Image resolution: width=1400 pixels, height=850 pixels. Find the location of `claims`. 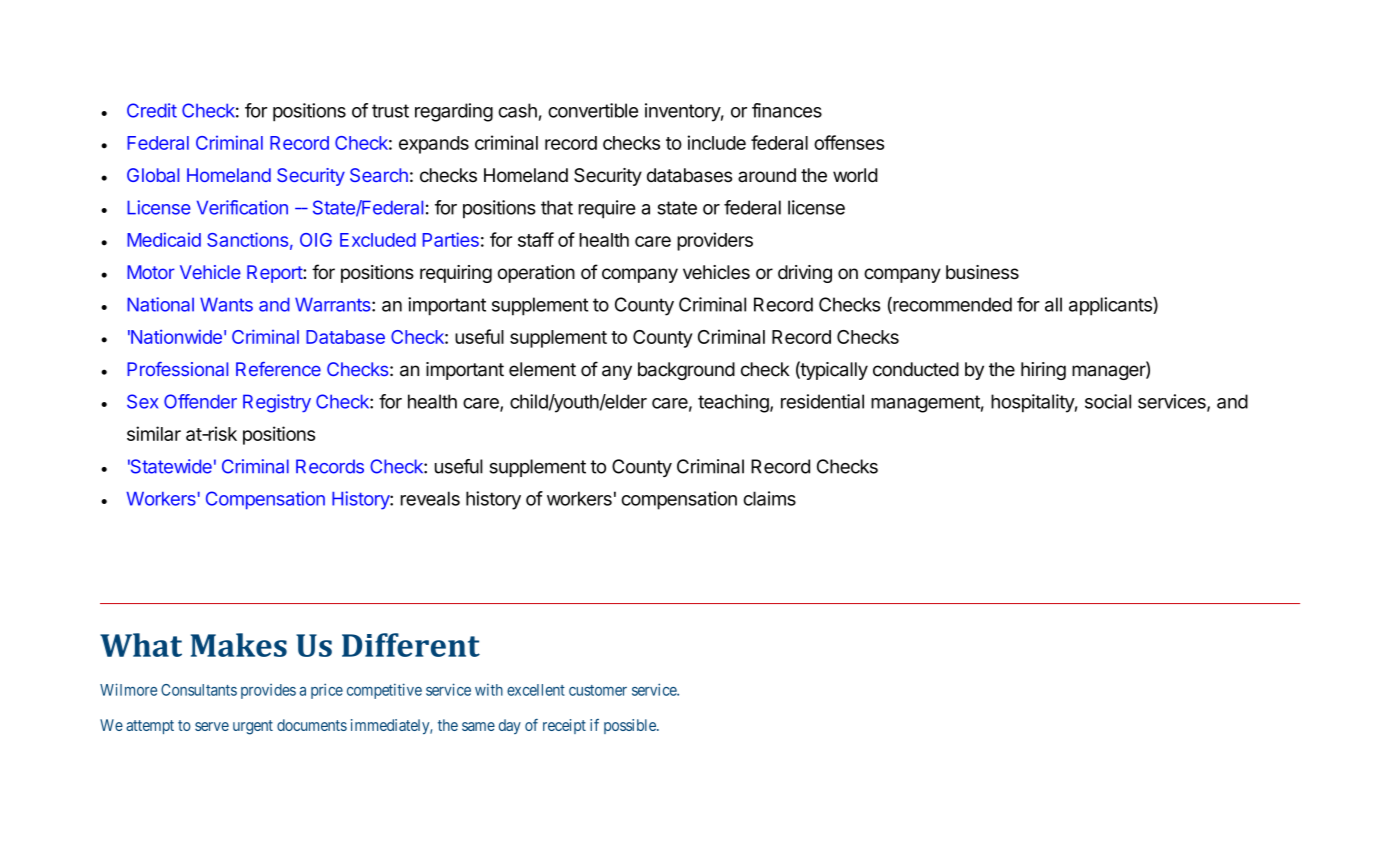

claims is located at coordinates (769, 498).
